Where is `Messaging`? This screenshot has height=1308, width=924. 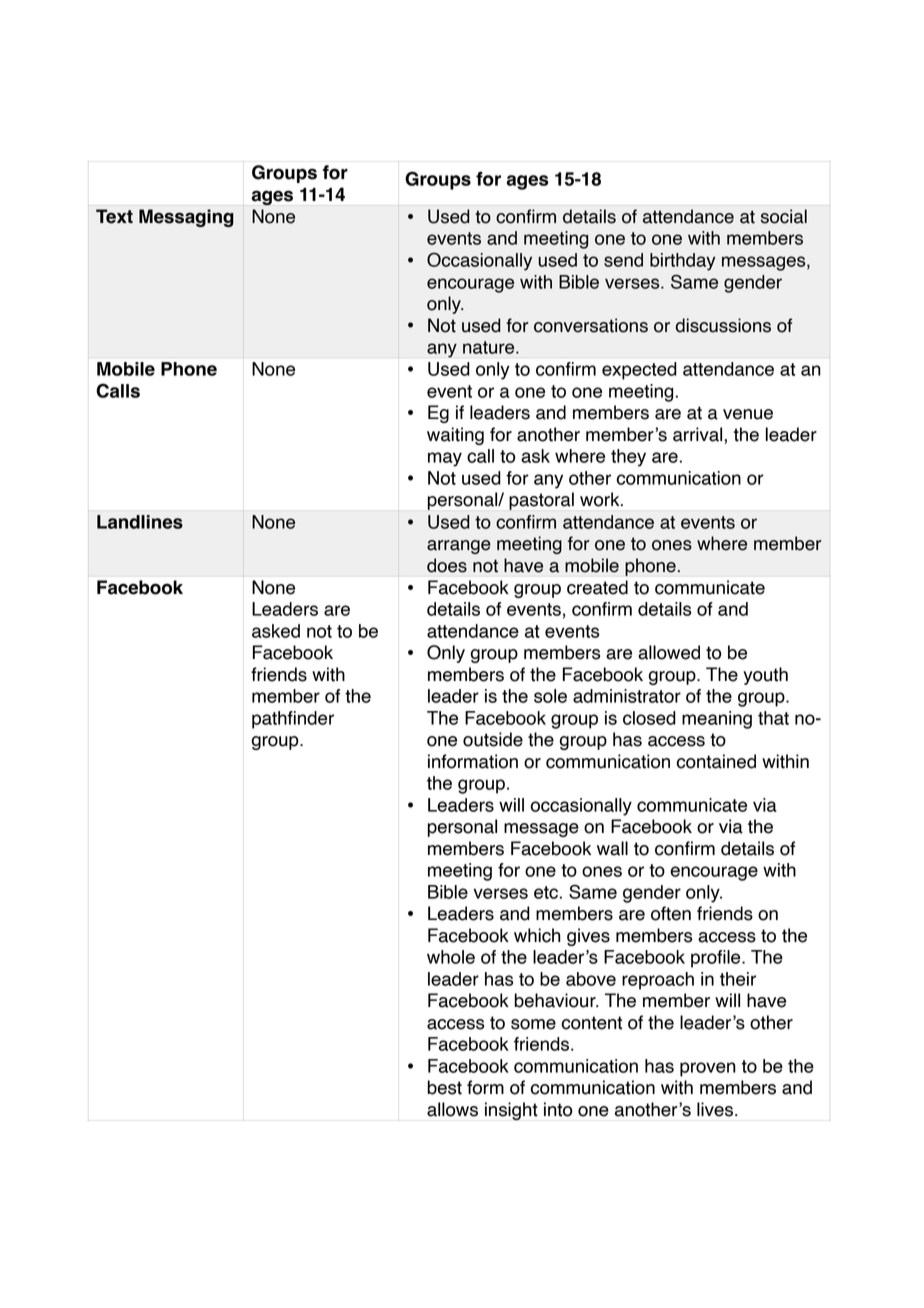
Messaging is located at coordinates (186, 218).
